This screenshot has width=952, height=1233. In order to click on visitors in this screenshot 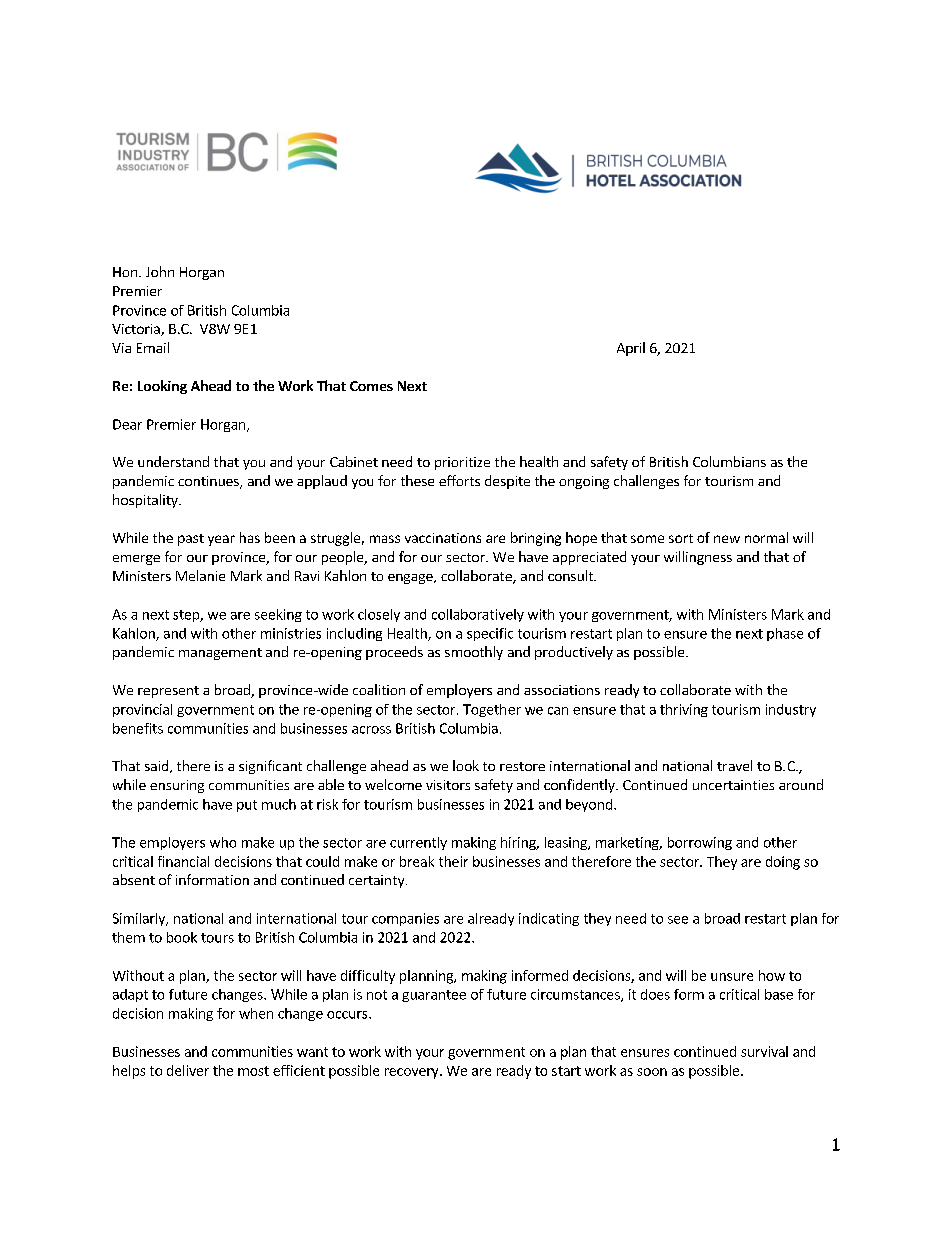, I will do `click(448, 785)`.
